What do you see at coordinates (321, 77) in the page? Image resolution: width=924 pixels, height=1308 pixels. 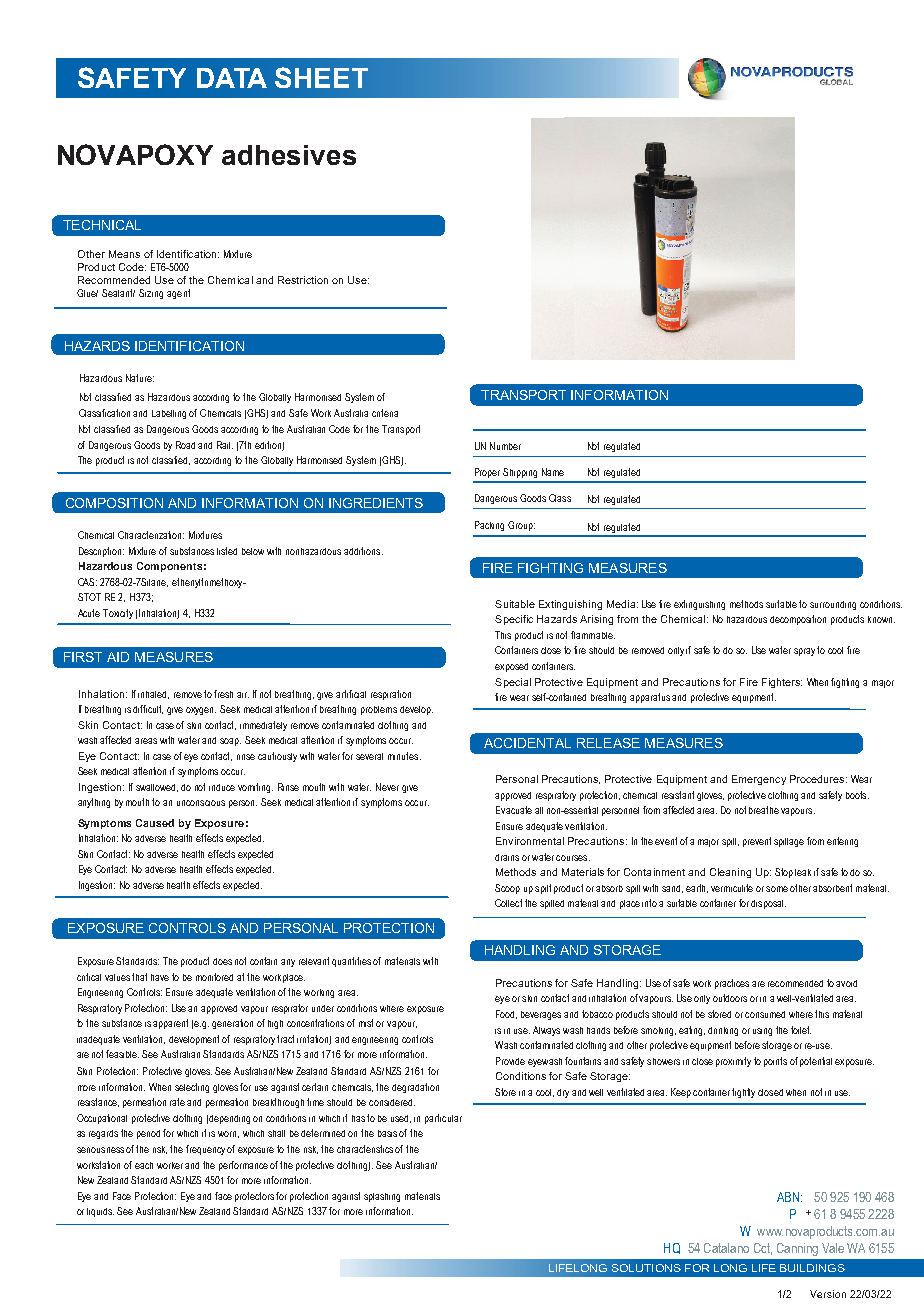 I see `SHEET` at bounding box center [321, 77].
